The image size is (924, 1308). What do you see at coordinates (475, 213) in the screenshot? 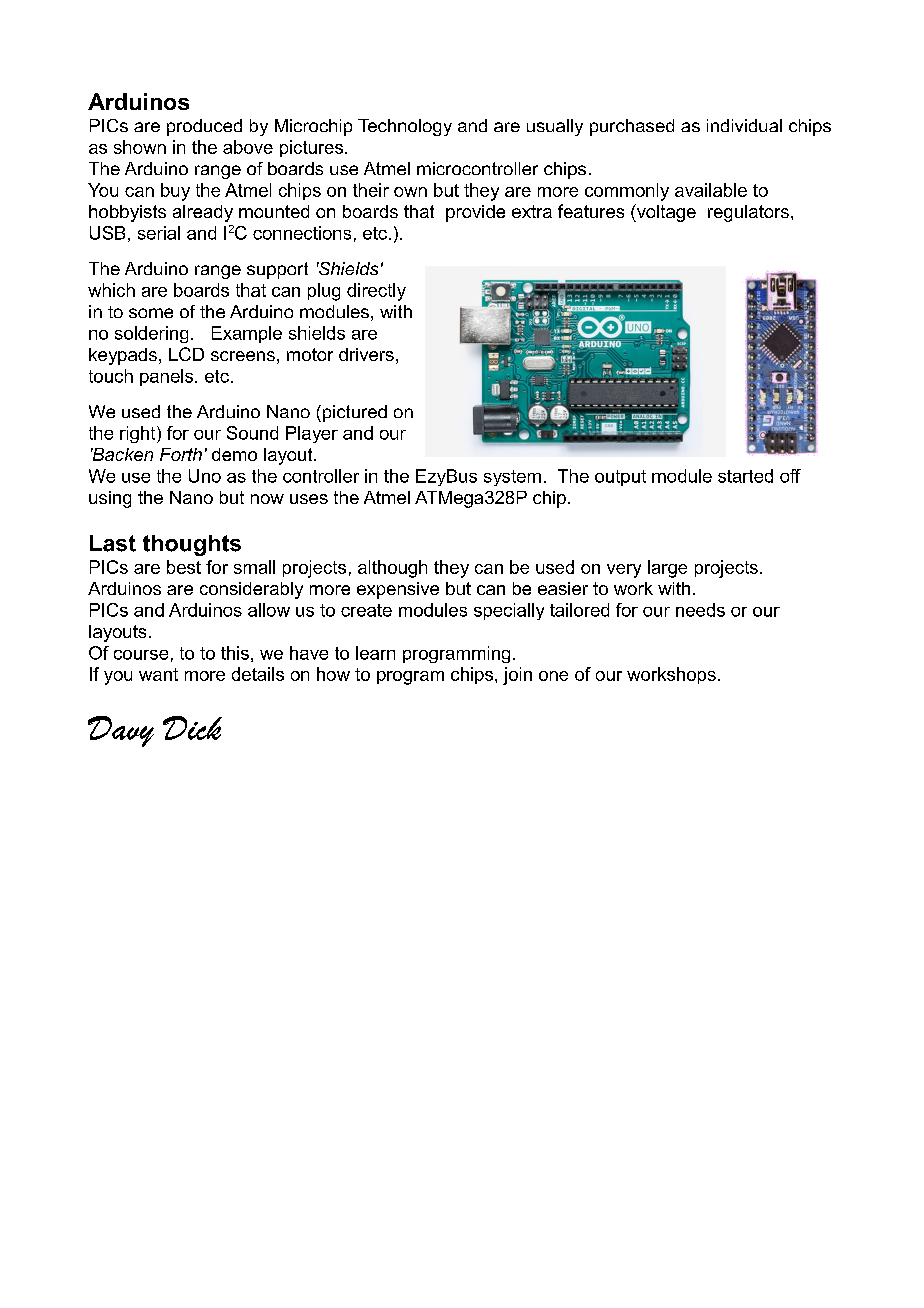
I see `provide` at bounding box center [475, 213].
